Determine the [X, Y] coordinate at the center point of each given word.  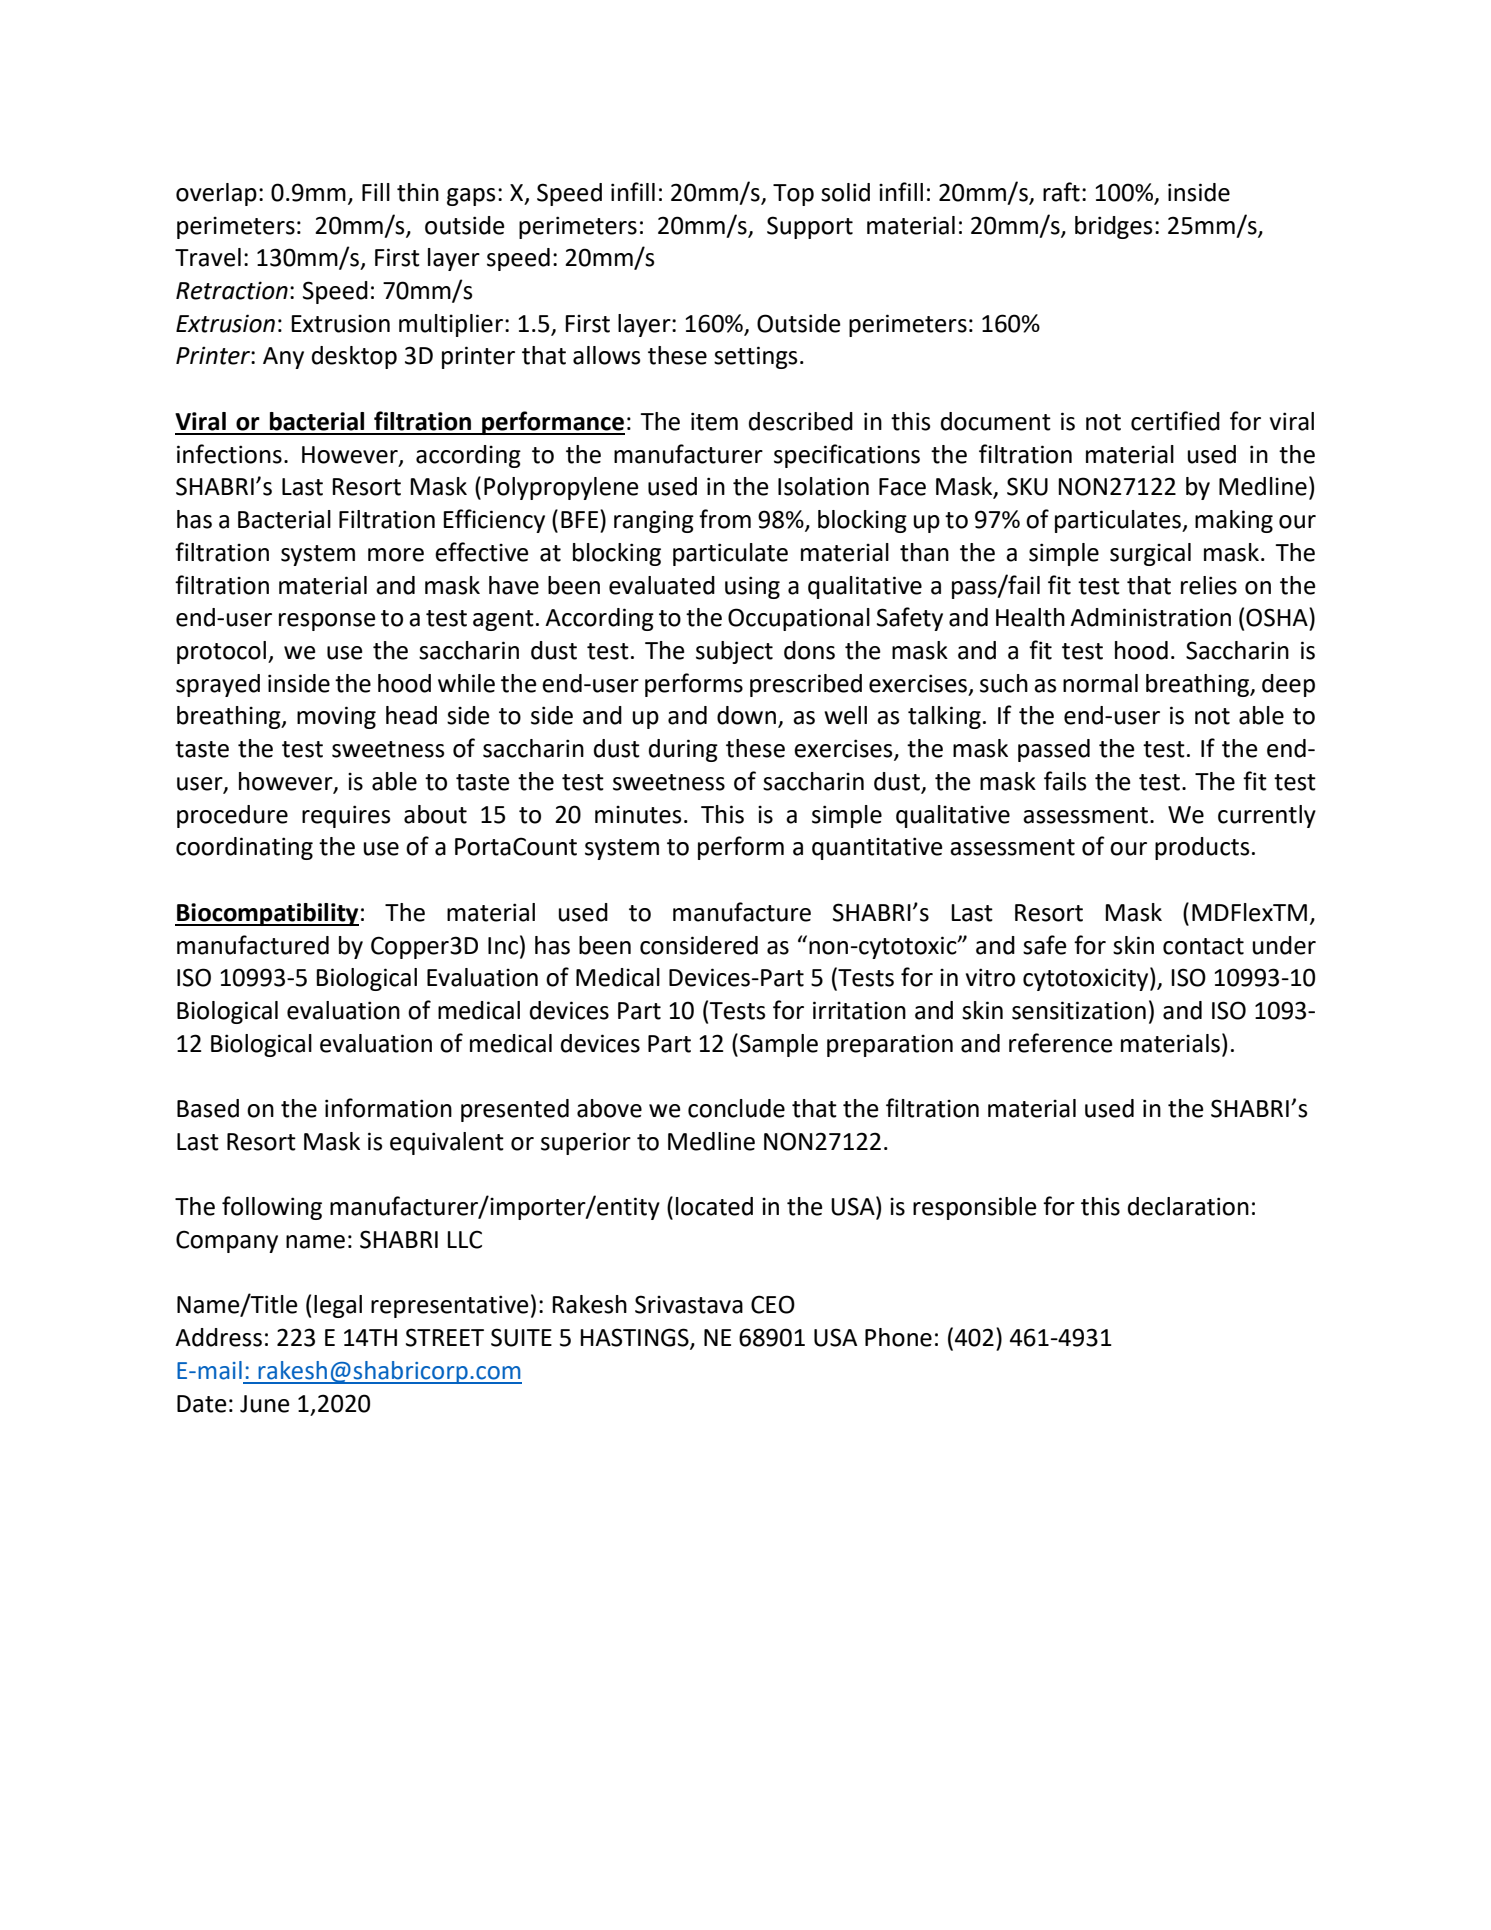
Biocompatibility [267, 914]
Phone [898, 1337]
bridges [1113, 227]
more [396, 555]
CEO [773, 1304]
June [265, 1404]
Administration [1150, 617]
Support [810, 227]
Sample [779, 1045]
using [752, 587]
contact [1203, 946]
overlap [216, 194]
